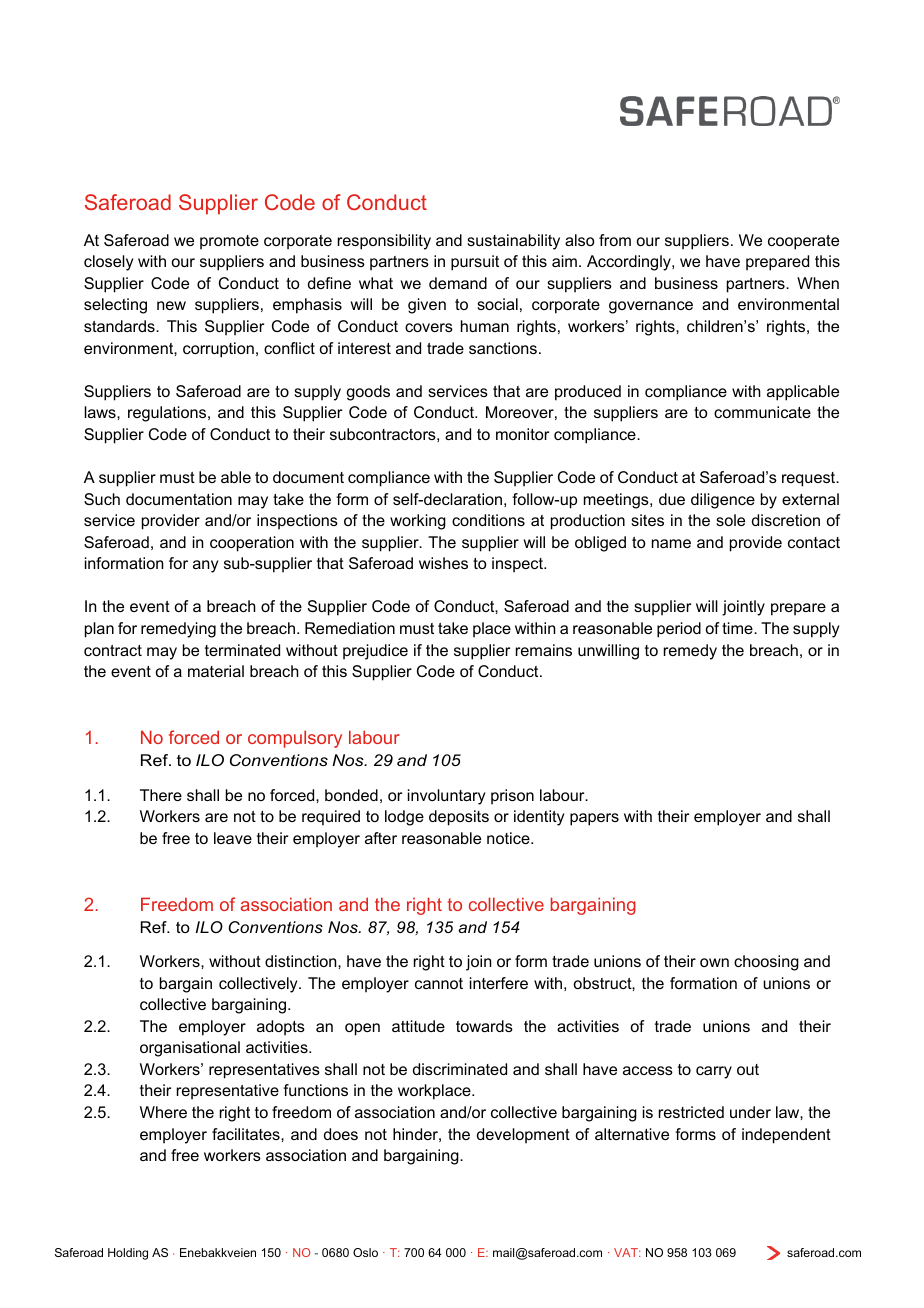 The height and width of the screenshot is (1308, 924). What do you see at coordinates (488, 520) in the screenshot?
I see `conditions` at bounding box center [488, 520].
